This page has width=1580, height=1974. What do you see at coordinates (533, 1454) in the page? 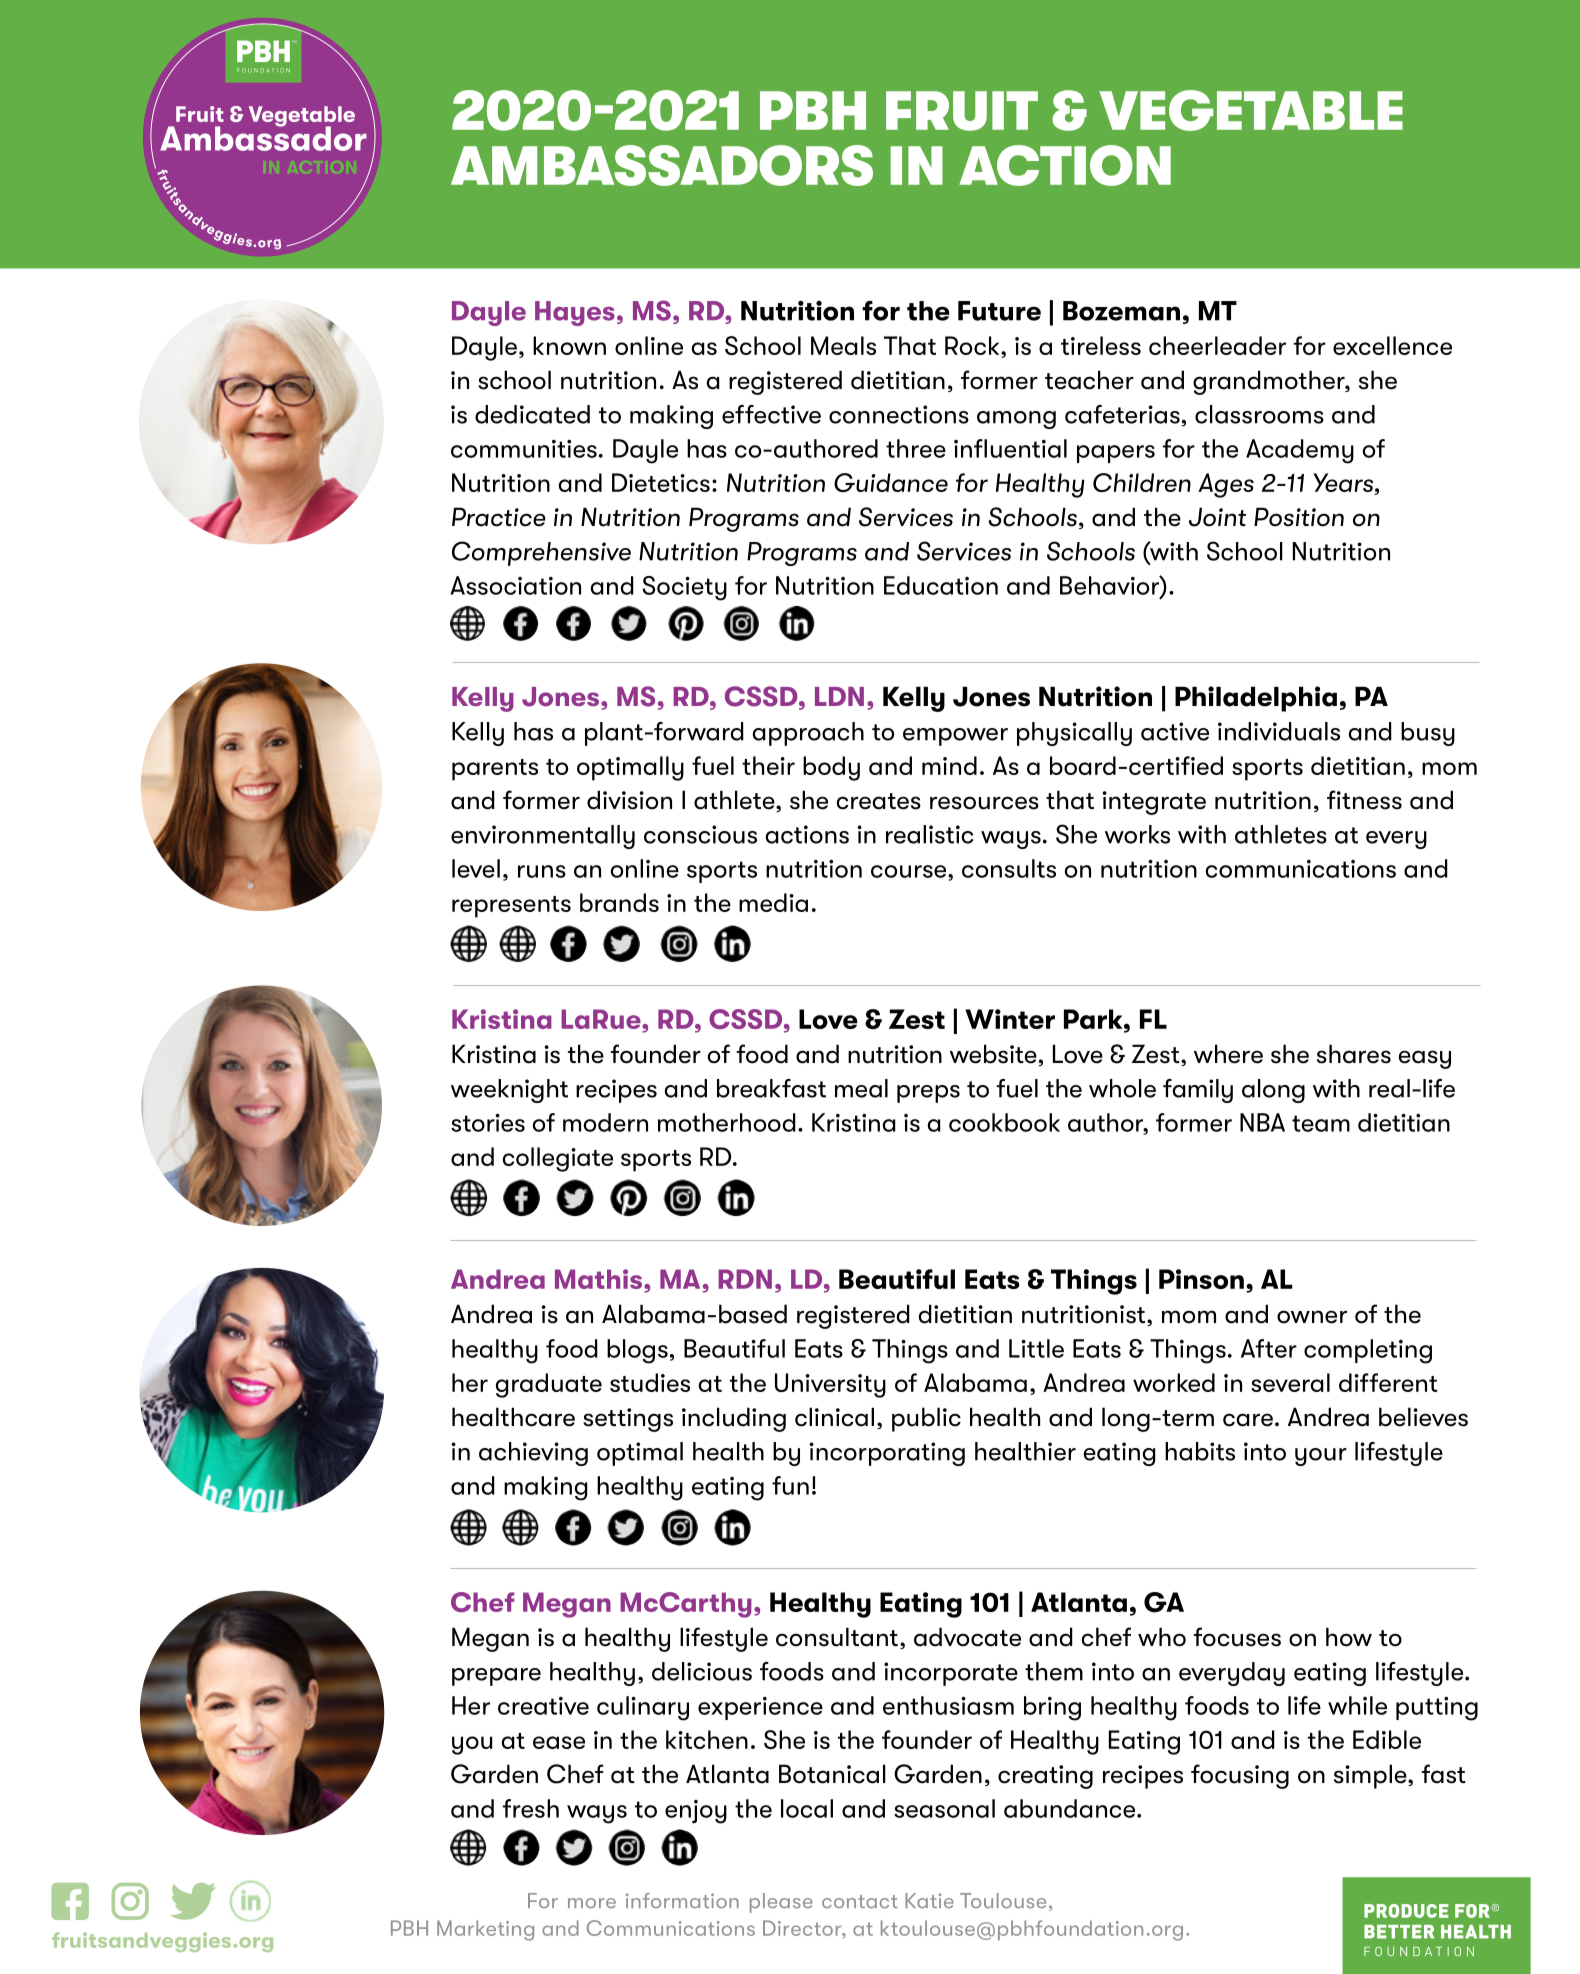
I see `achieving` at bounding box center [533, 1454].
